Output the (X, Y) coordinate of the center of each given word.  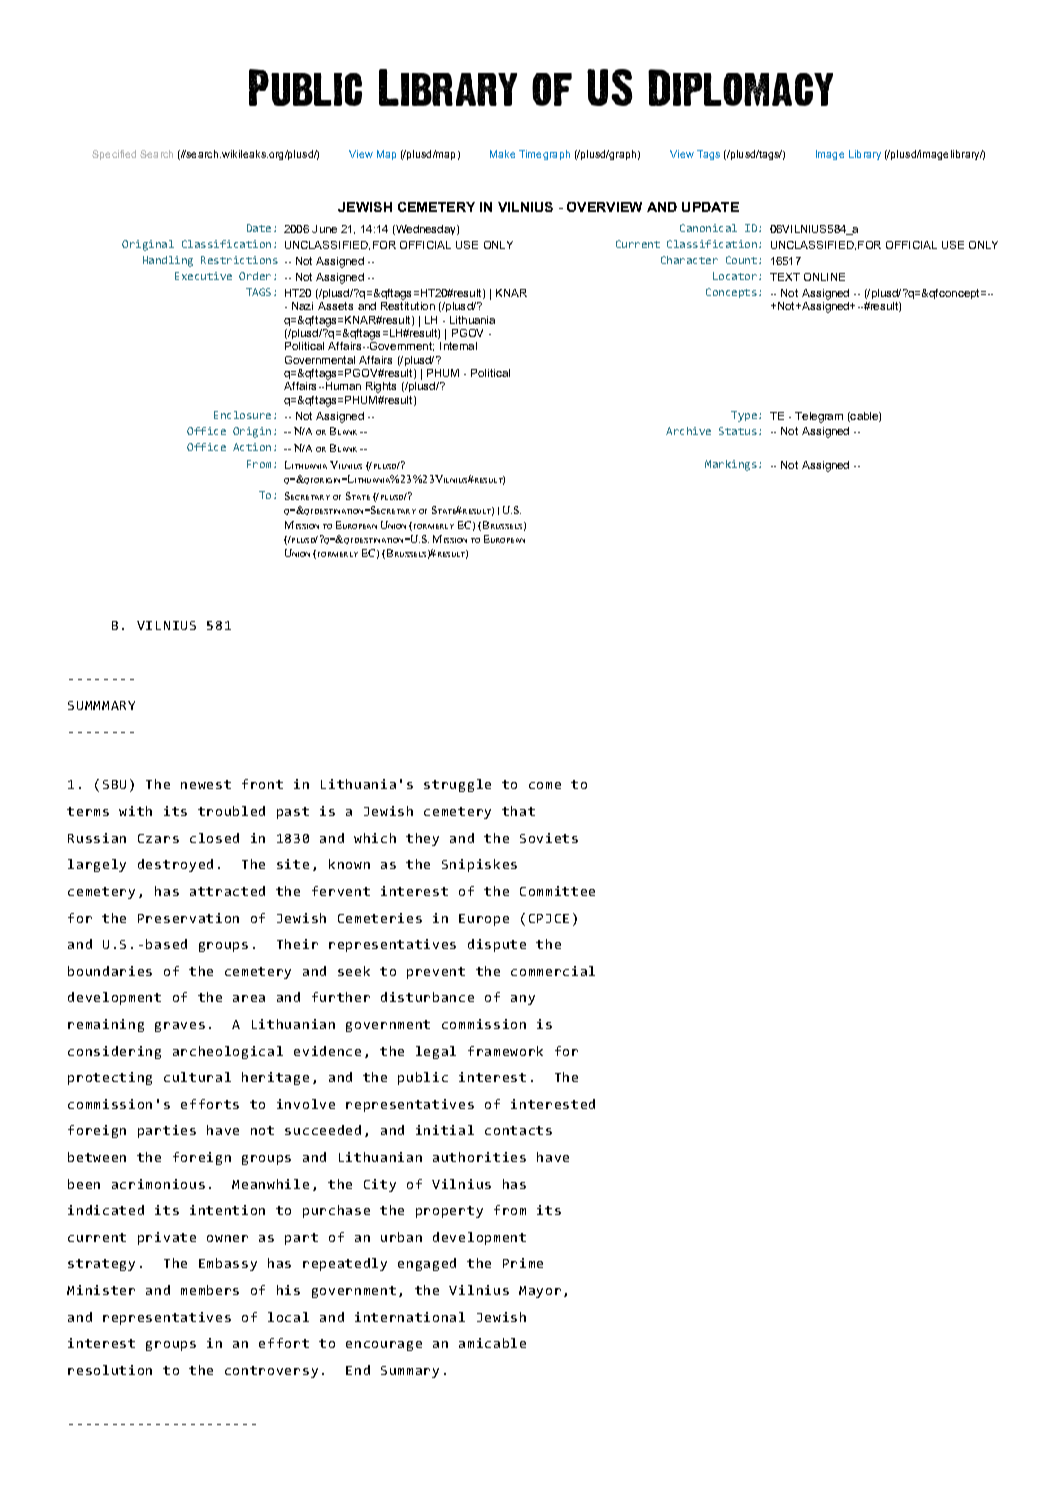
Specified (114, 155)
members (210, 1290)
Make (502, 154)
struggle (457, 785)
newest (206, 784)
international (410, 1317)
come (545, 785)
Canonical (708, 228)
